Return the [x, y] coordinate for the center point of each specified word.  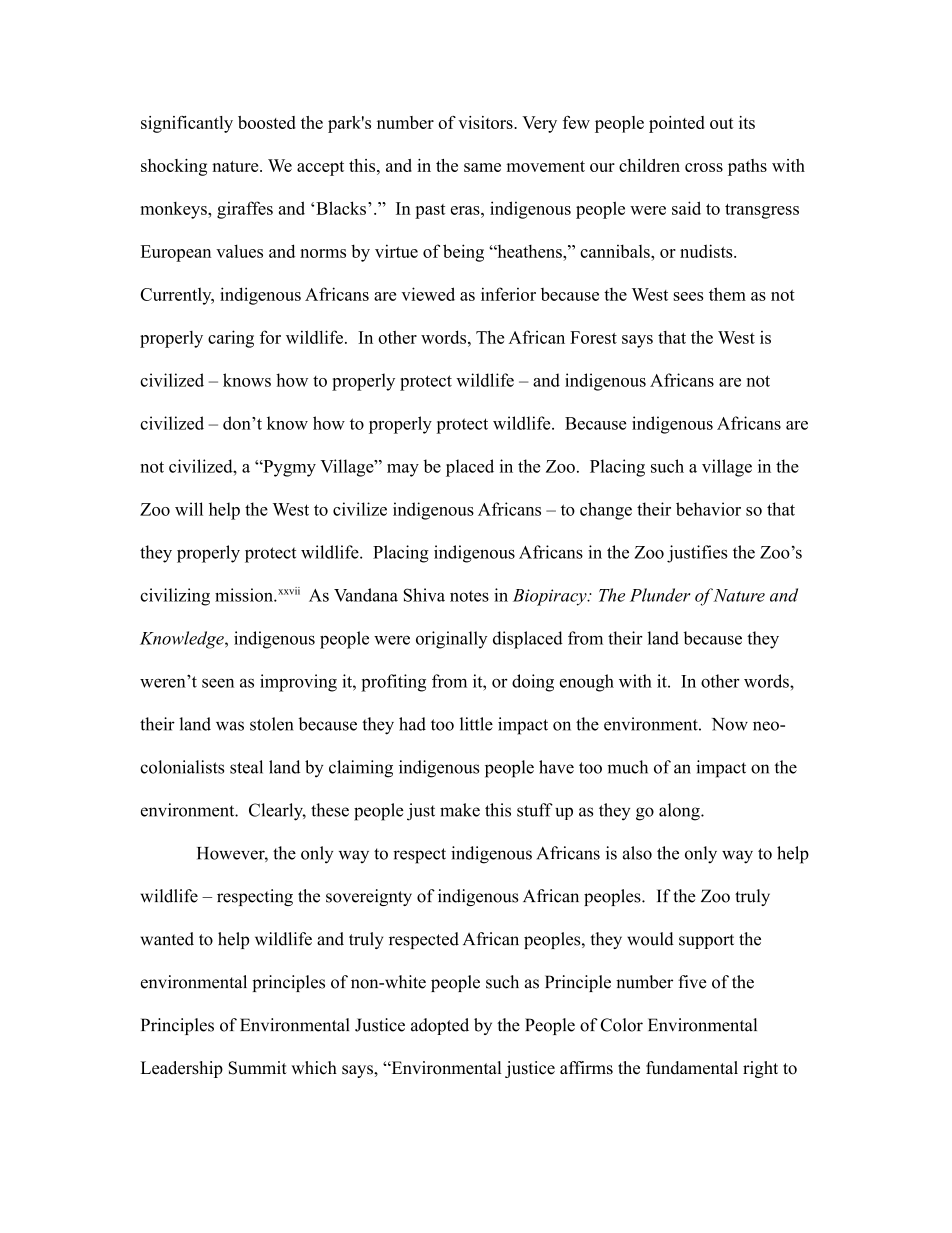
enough [587, 683]
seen [218, 683]
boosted [267, 122]
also [637, 853]
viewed [428, 294]
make [460, 810]
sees [689, 296]
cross [704, 167]
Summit [258, 1068]
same [482, 167]
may [403, 470]
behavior [708, 509]
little [476, 724]
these [330, 810]
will [189, 509]
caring [231, 339]
